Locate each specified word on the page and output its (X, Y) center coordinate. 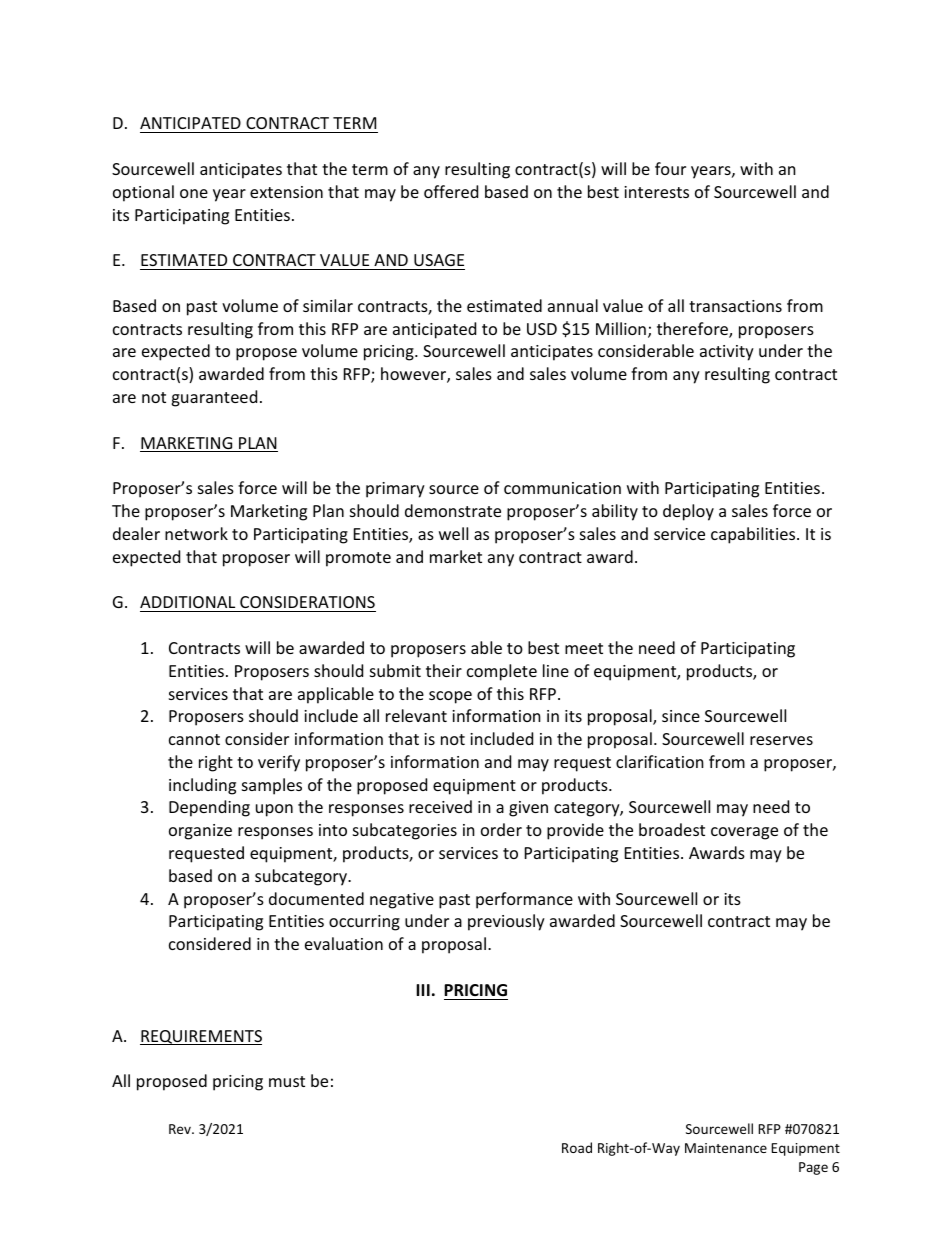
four (670, 168)
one (194, 193)
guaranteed (214, 398)
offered (451, 191)
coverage (744, 833)
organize (200, 832)
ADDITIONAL (187, 602)
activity (727, 353)
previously (506, 922)
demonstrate (453, 510)
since (681, 716)
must (287, 1081)
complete (502, 672)
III (423, 990)
